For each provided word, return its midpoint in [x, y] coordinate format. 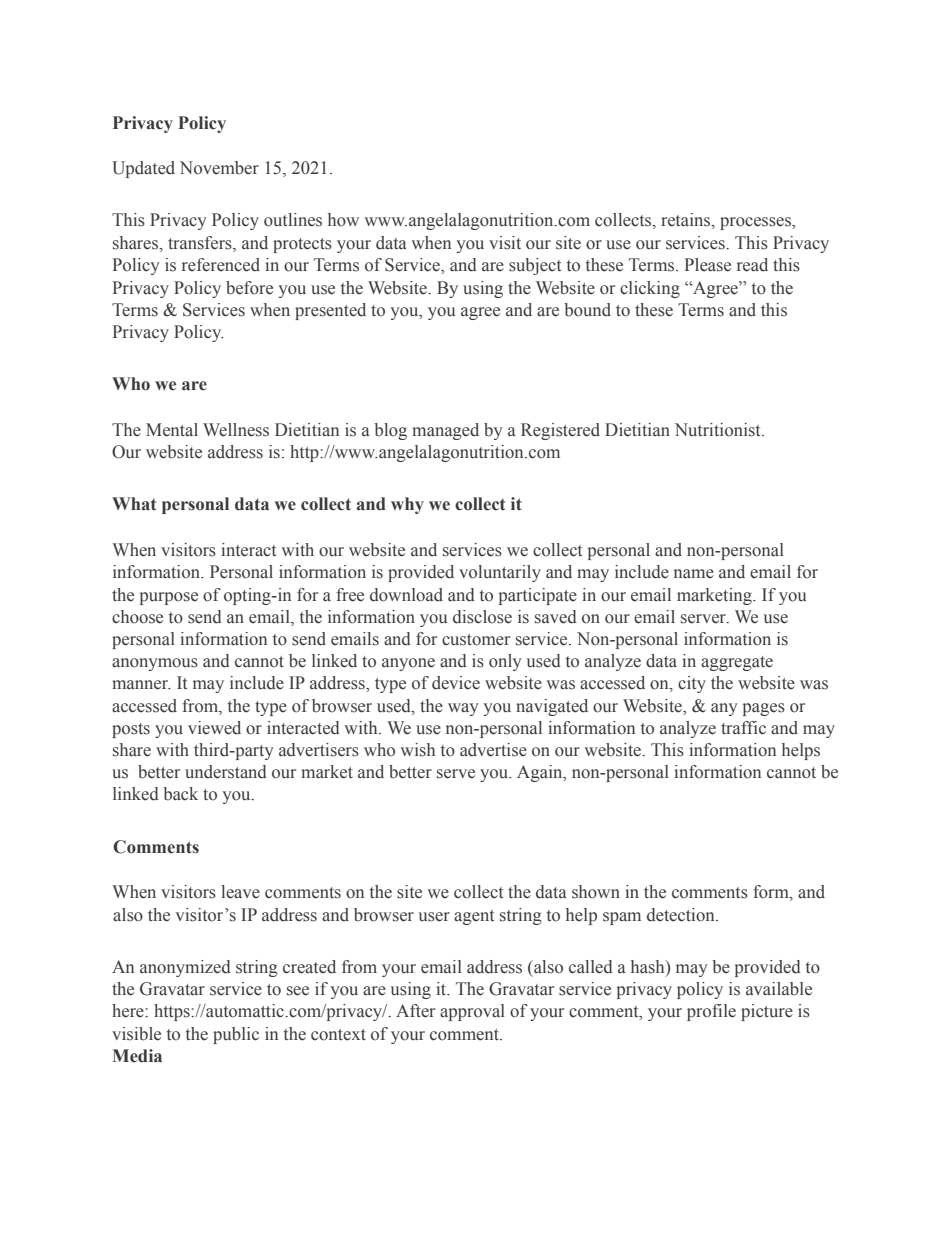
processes [756, 223]
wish [418, 750]
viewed [214, 728]
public [236, 1035]
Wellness [236, 430]
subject [535, 266]
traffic [743, 728]
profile [711, 1012]
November [219, 168]
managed [445, 431]
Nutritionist [719, 430]
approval [472, 1012]
